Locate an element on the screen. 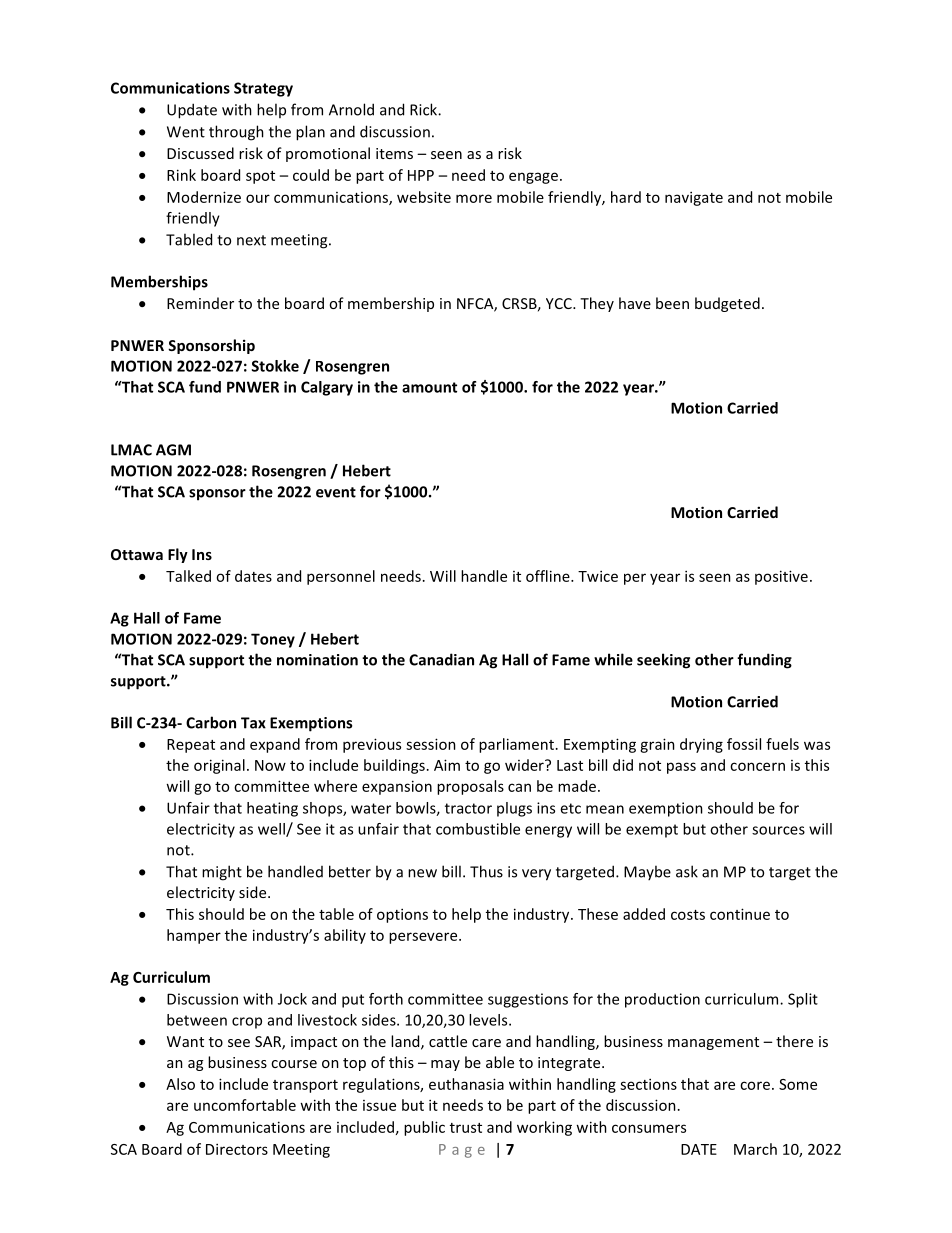 The height and width of the screenshot is (1233, 952). navigate is located at coordinates (694, 198).
